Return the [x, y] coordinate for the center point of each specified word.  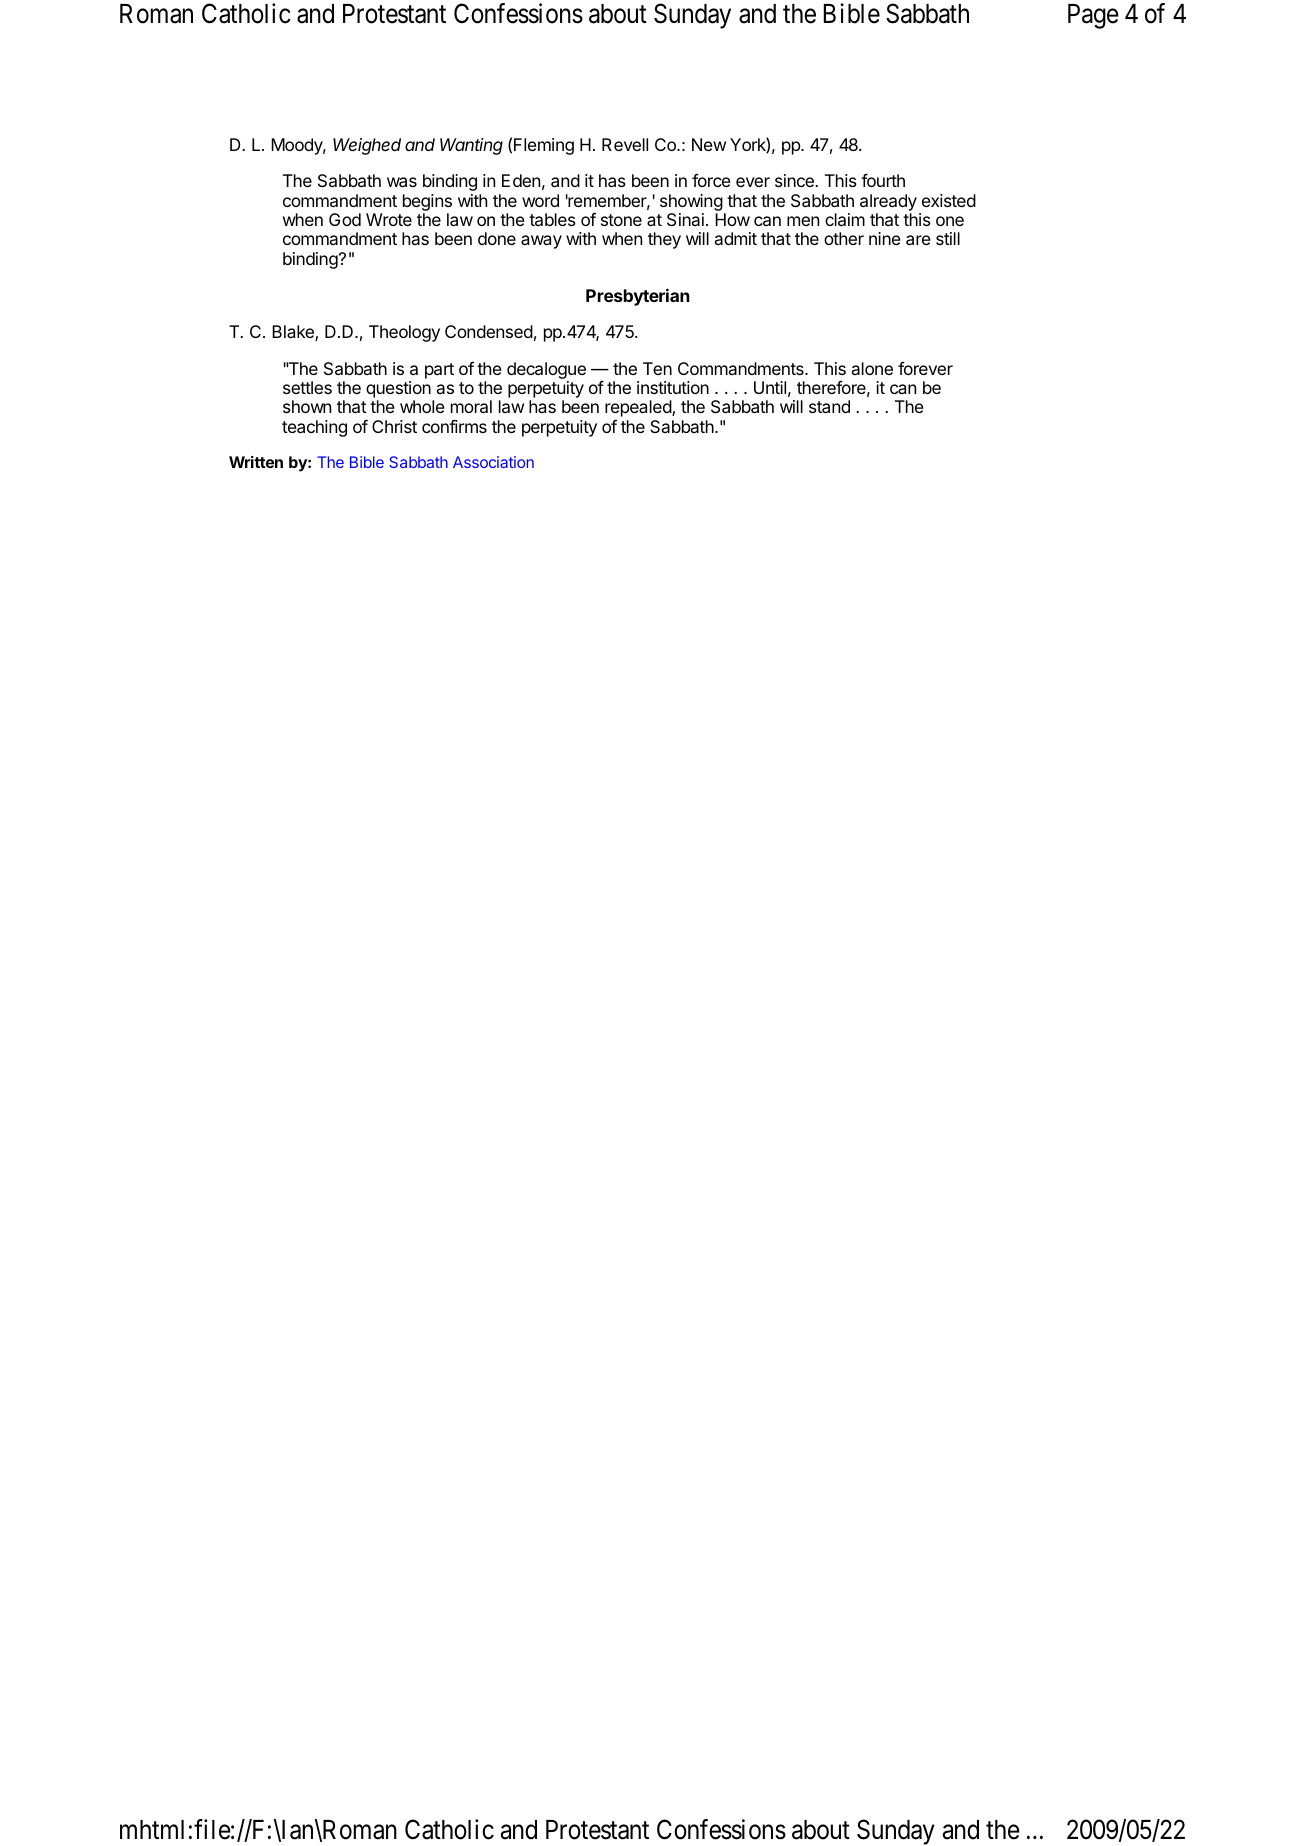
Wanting [471, 146]
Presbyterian [638, 297]
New [709, 144]
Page [1093, 16]
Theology [404, 333]
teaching [314, 428]
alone [872, 368]
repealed [639, 408]
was [402, 182]
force [711, 180]
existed [949, 200]
